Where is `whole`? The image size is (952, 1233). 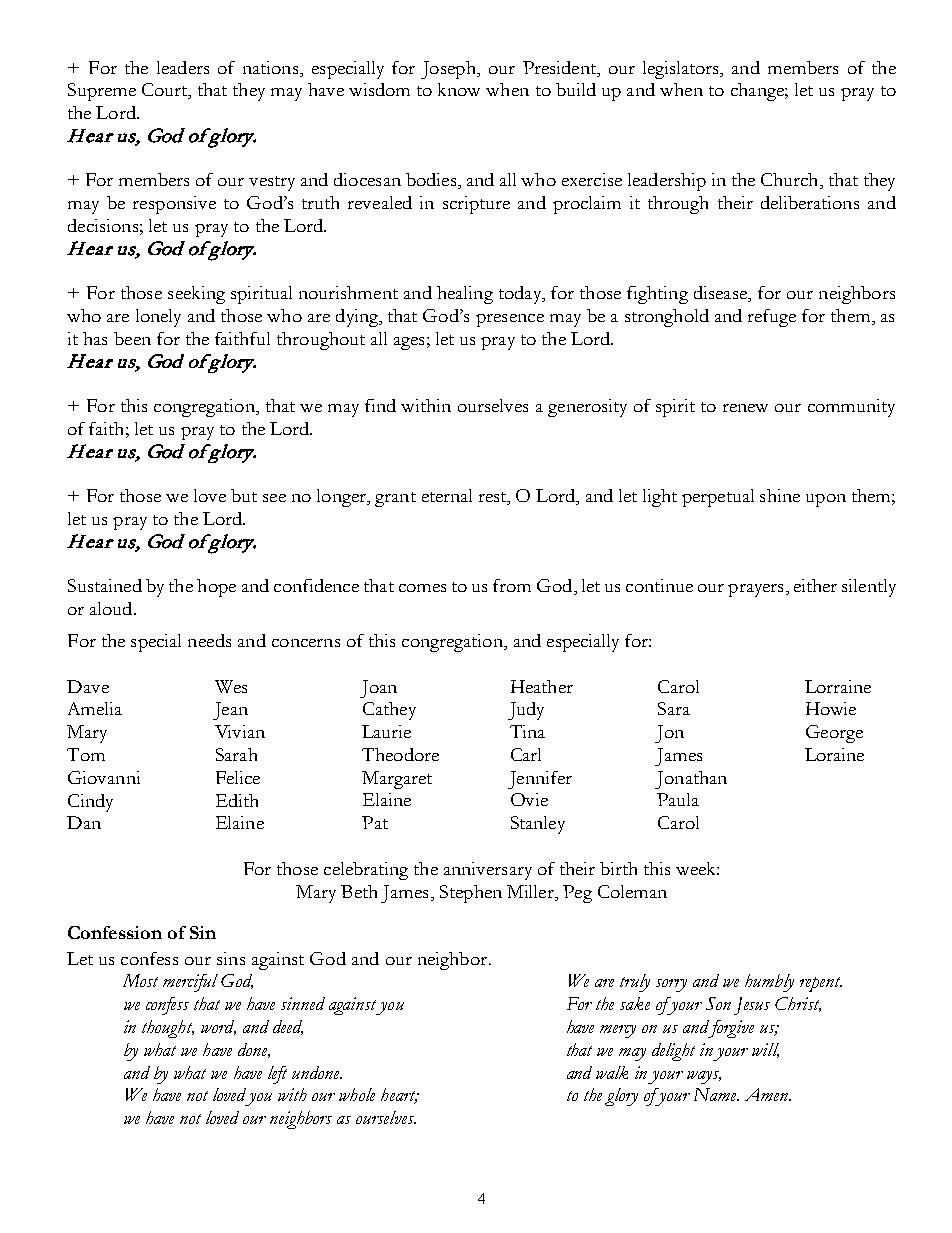
whole is located at coordinates (357, 1094).
